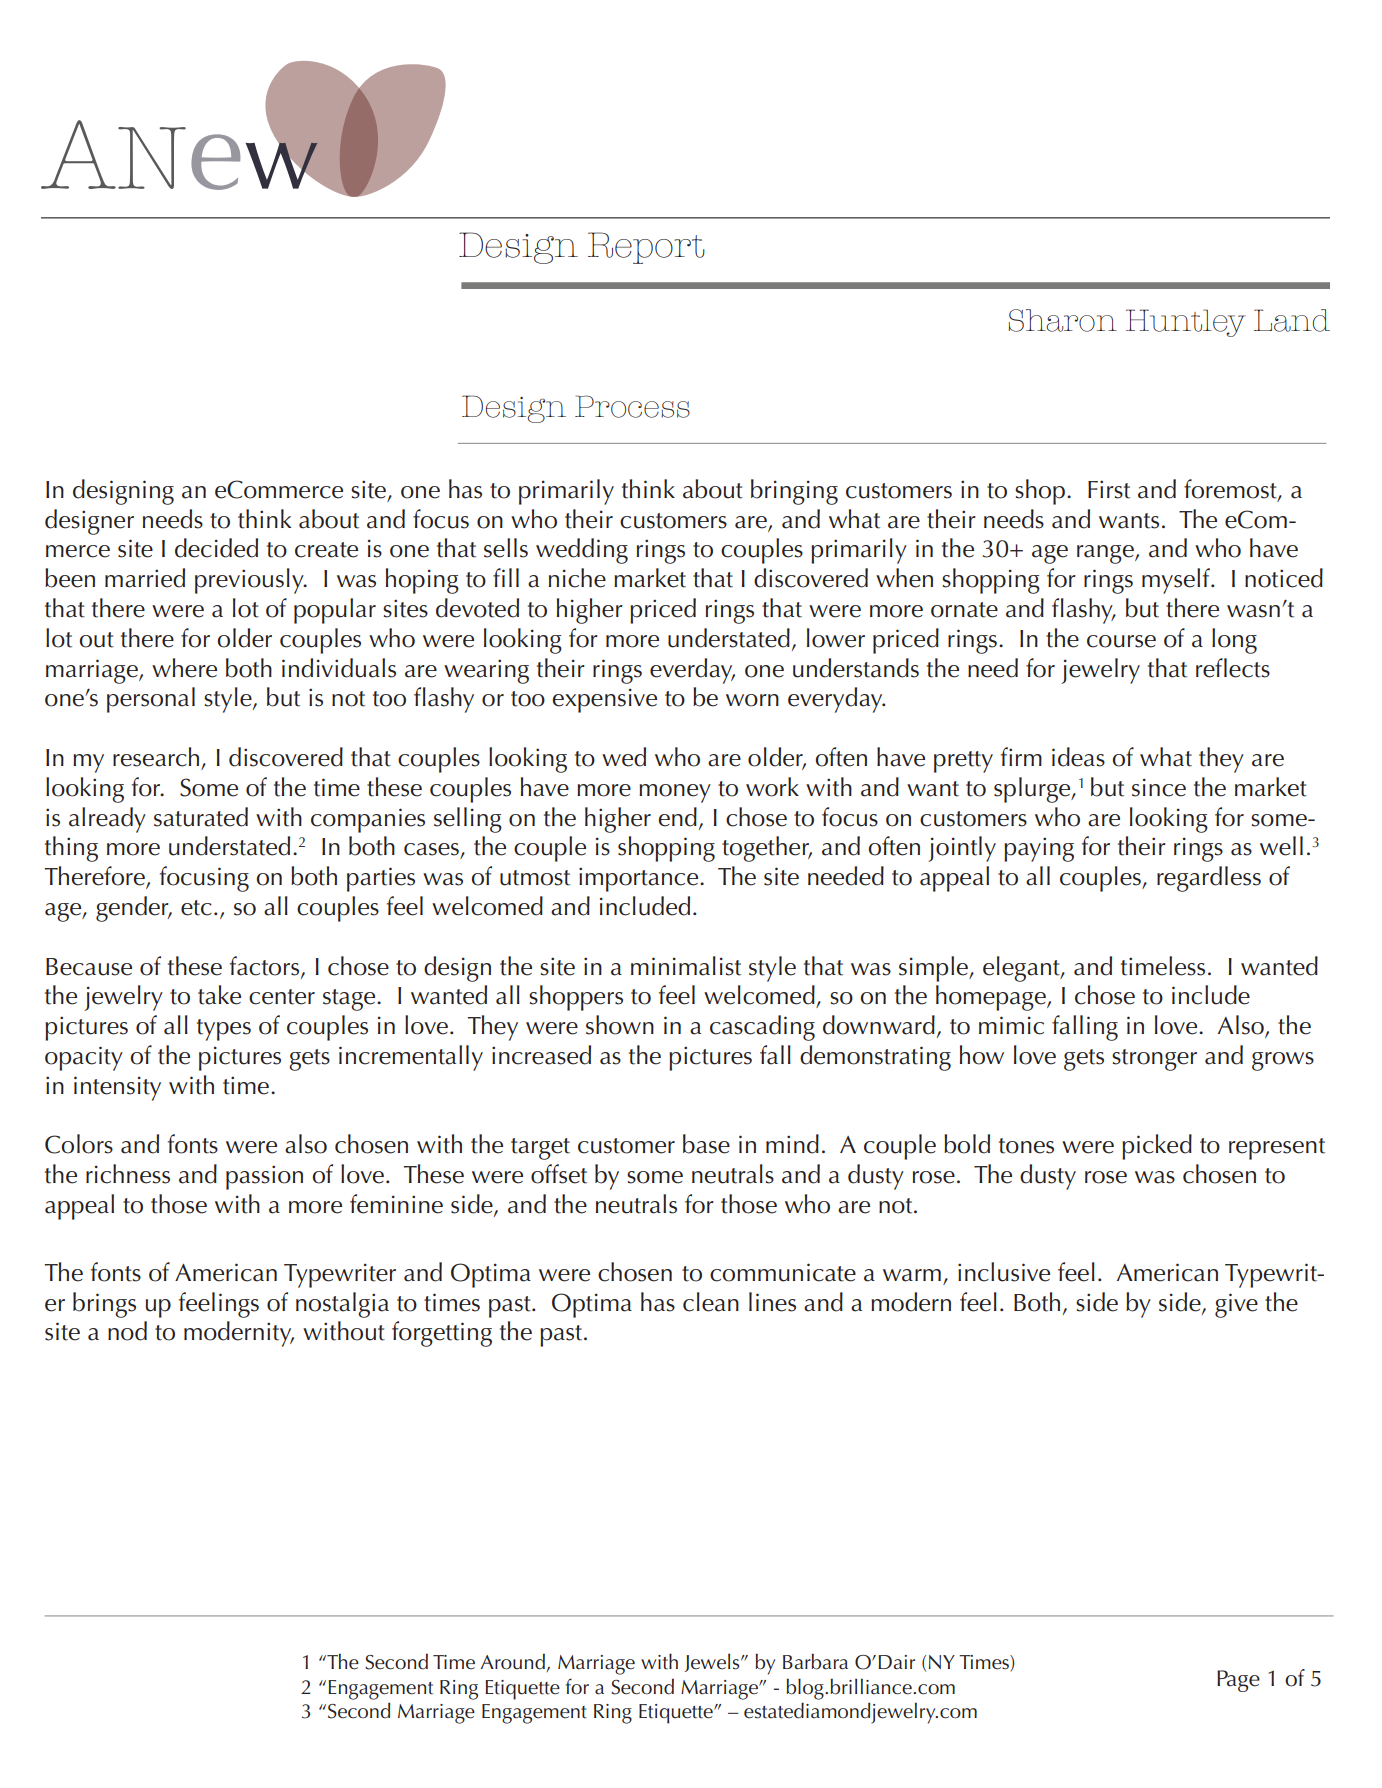 This screenshot has height=1788, width=1382. I want to click on ideas, so click(1078, 757).
